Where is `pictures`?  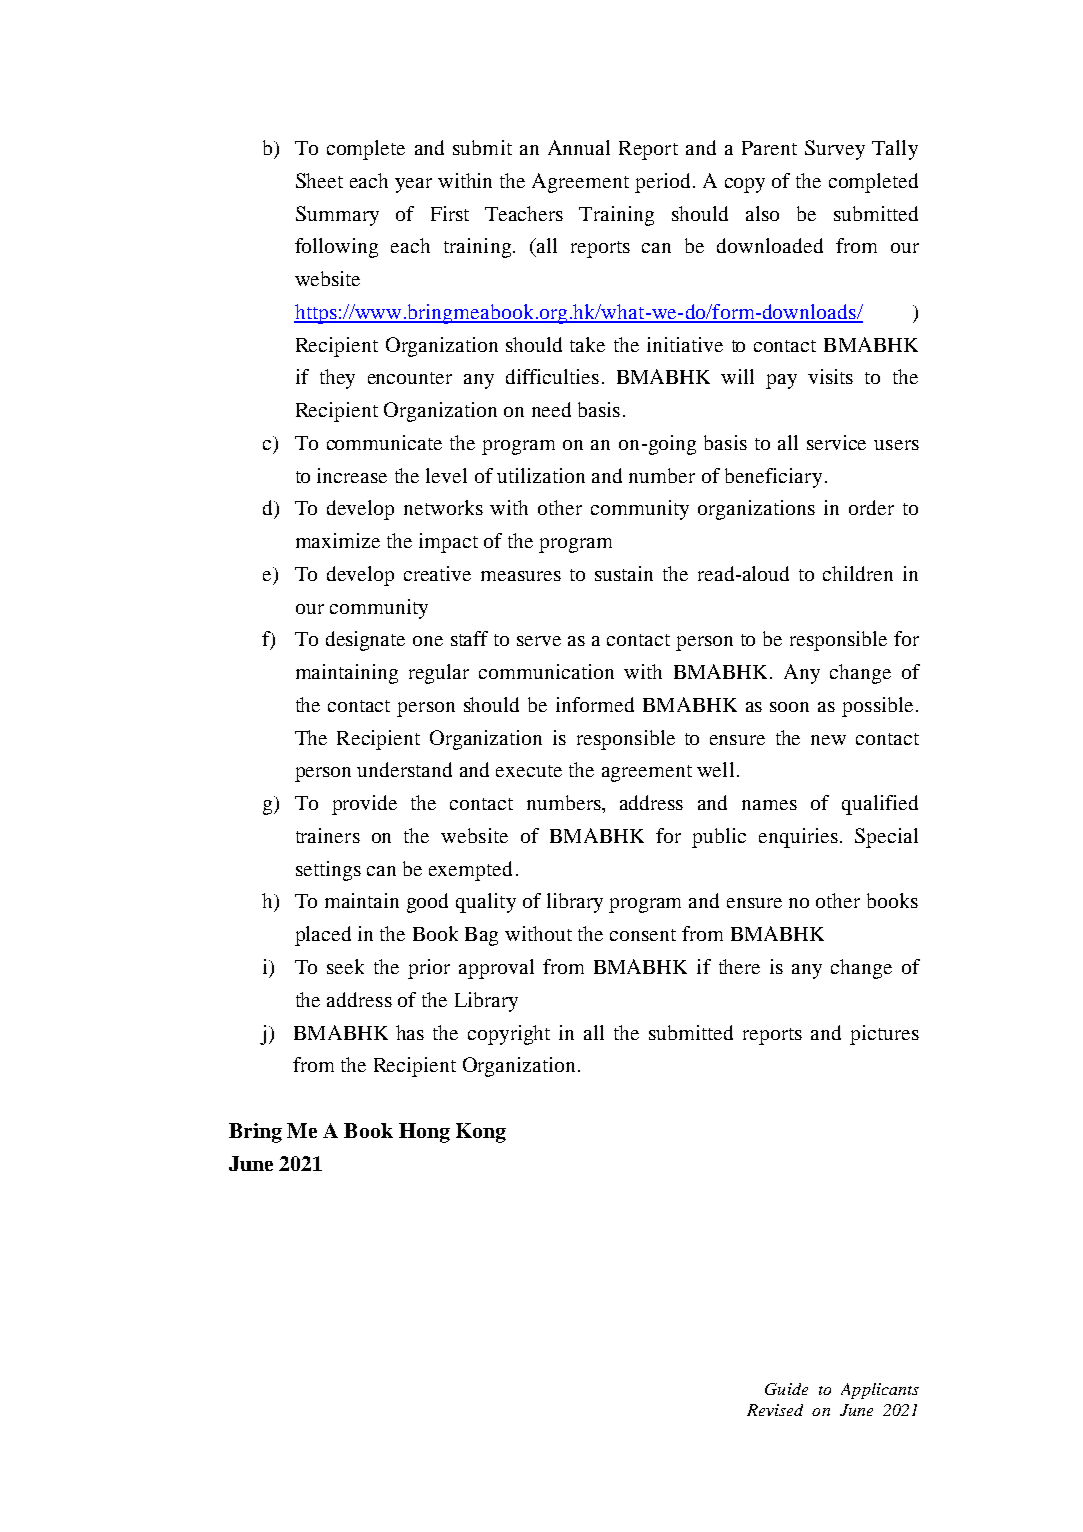 pictures is located at coordinates (884, 1035).
